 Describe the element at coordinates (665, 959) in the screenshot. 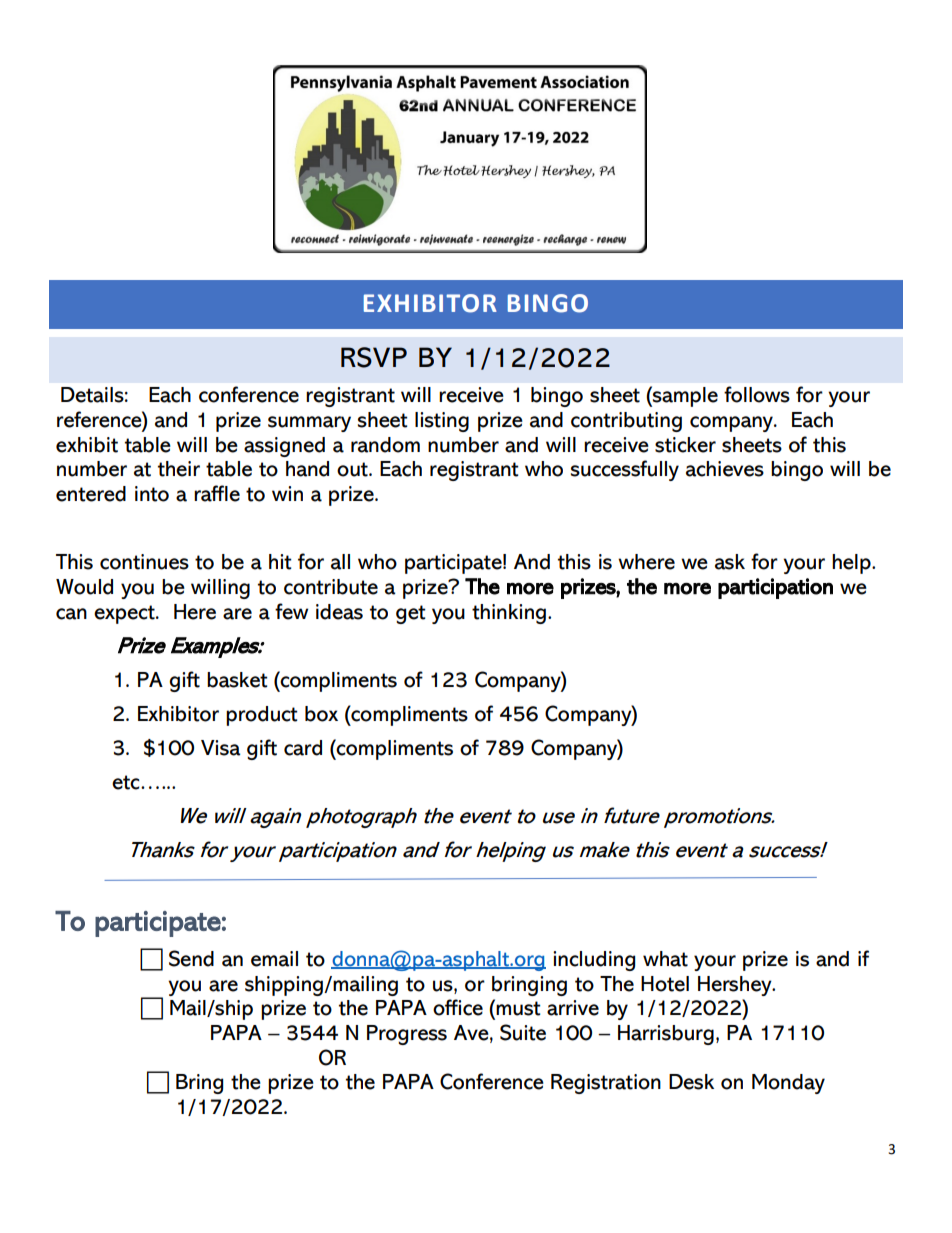

I see `what` at that location.
